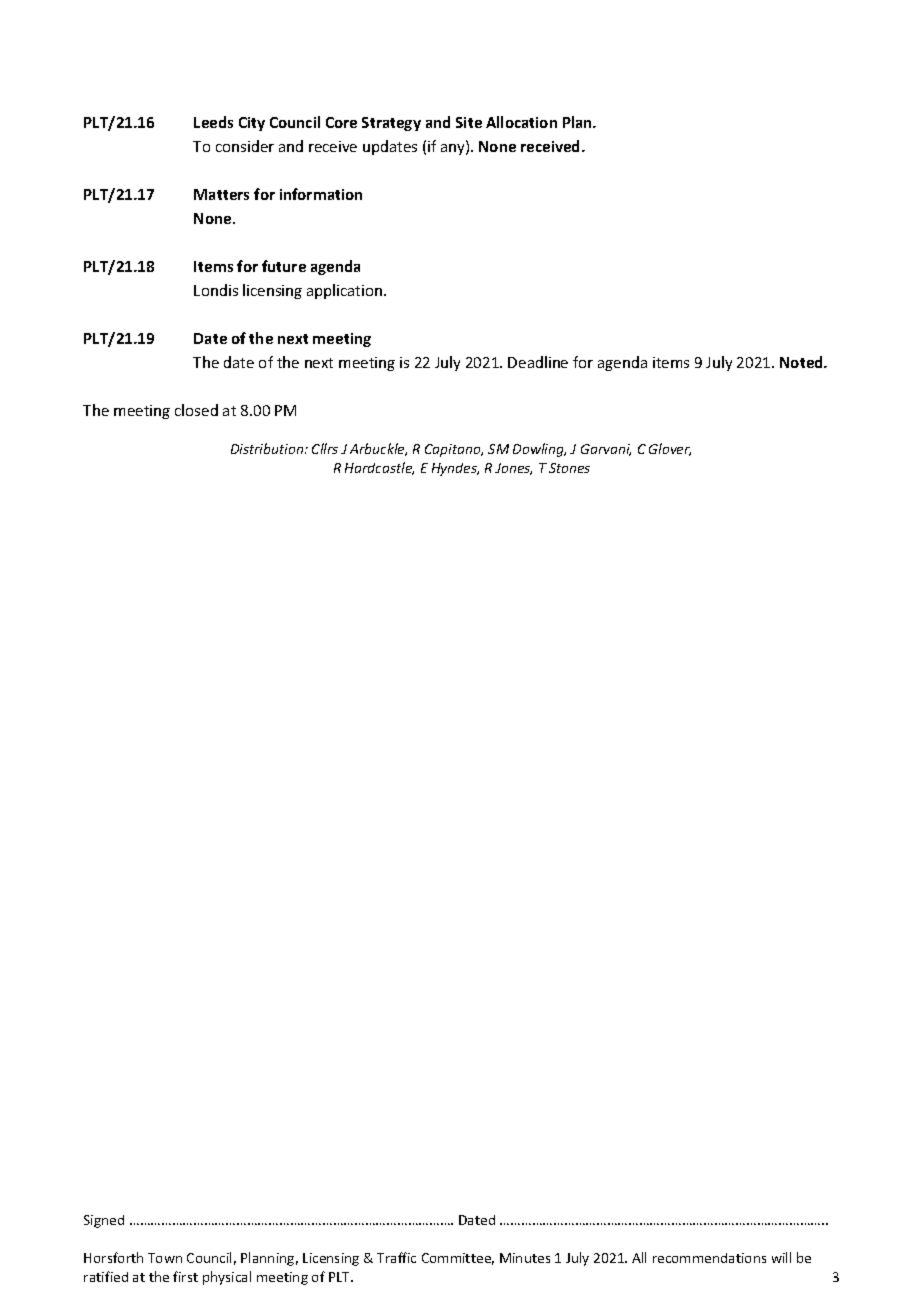 The image size is (924, 1307). Describe the element at coordinates (454, 149) in the screenshot. I see `any` at that location.
